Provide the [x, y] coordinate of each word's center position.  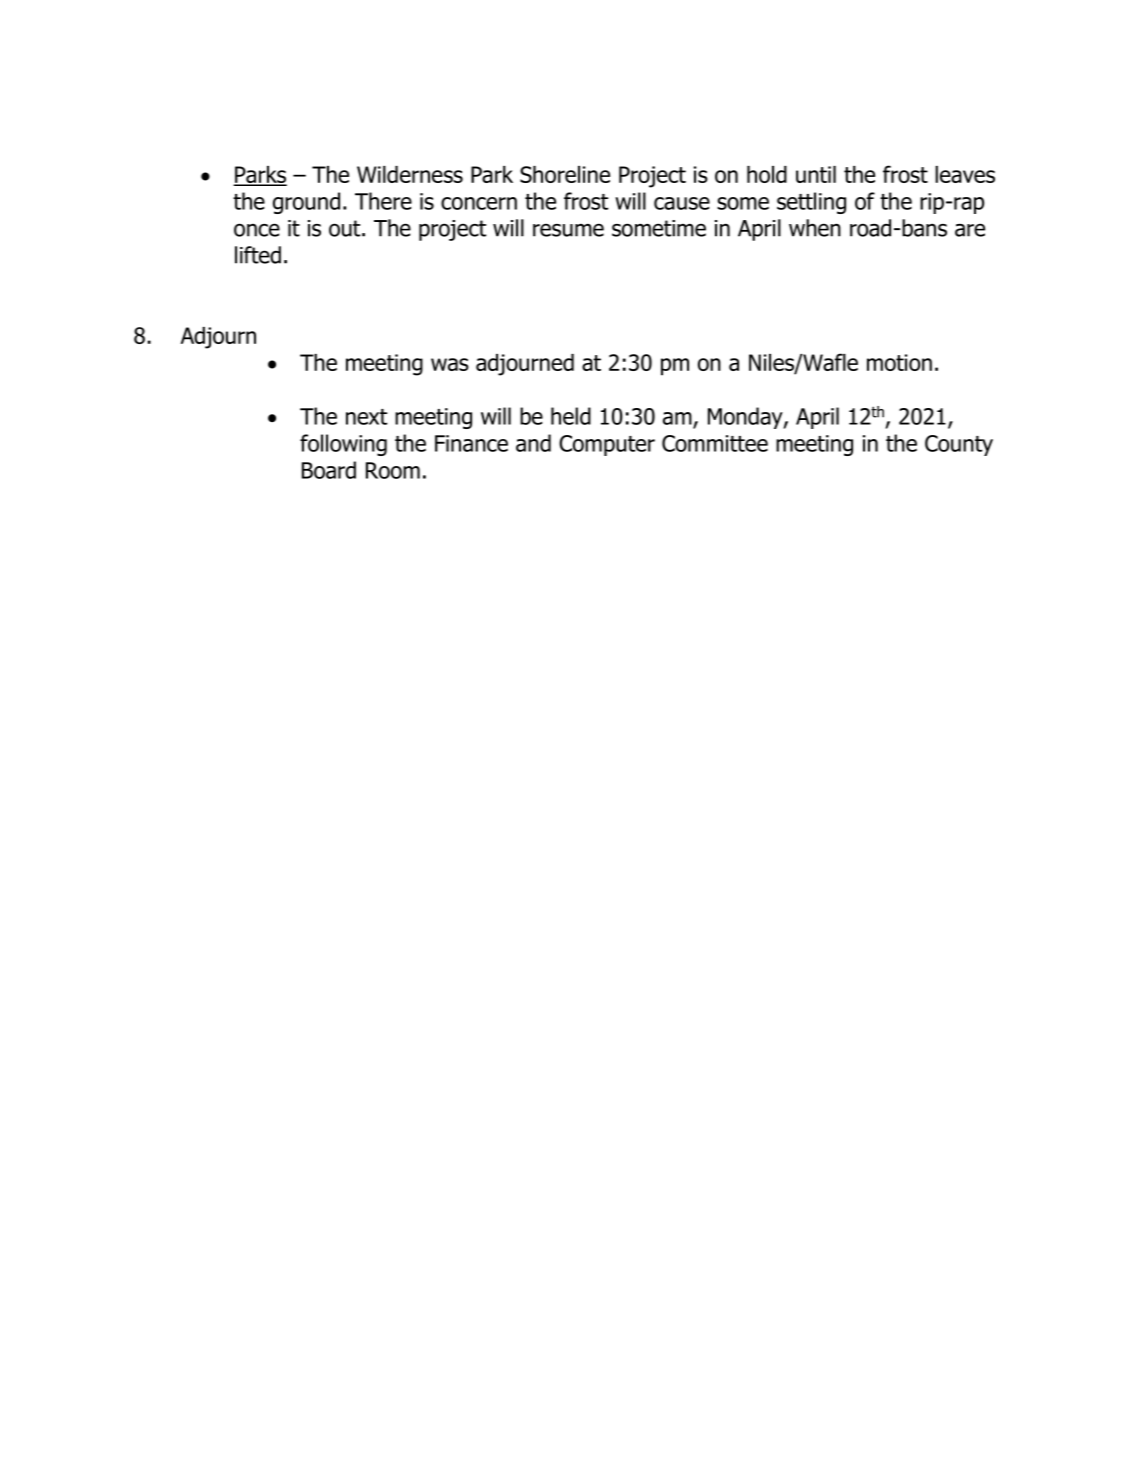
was [450, 364]
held [571, 416]
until [816, 174]
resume [568, 230]
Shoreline [565, 174]
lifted [258, 255]
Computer [607, 445]
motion [899, 362]
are [970, 230]
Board [329, 470]
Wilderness [410, 174]
